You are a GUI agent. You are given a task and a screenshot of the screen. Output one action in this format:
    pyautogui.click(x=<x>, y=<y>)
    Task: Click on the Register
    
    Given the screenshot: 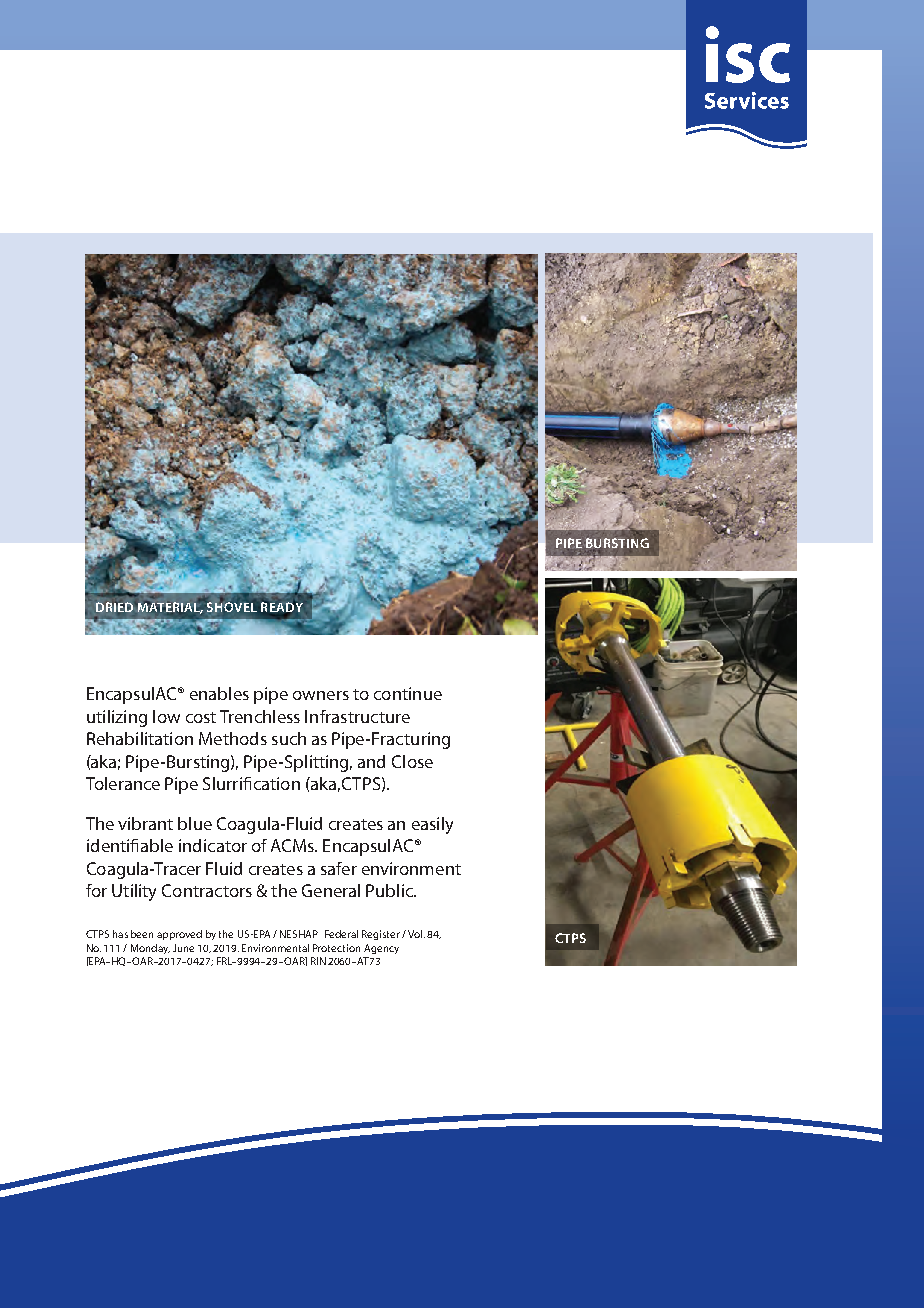 What is the action you would take?
    pyautogui.click(x=381, y=935)
